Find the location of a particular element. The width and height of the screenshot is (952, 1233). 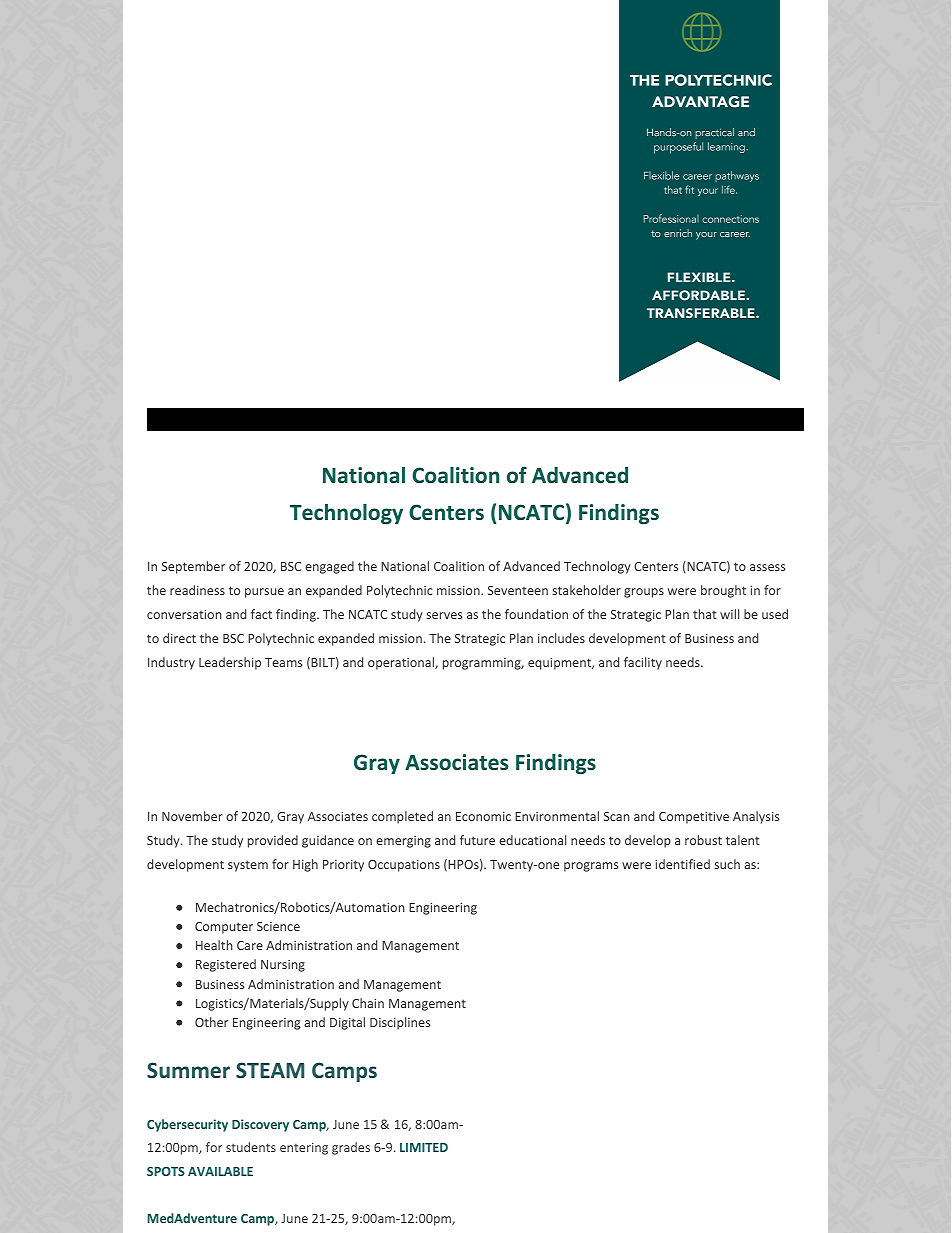

LIMITED is located at coordinates (424, 1147).
